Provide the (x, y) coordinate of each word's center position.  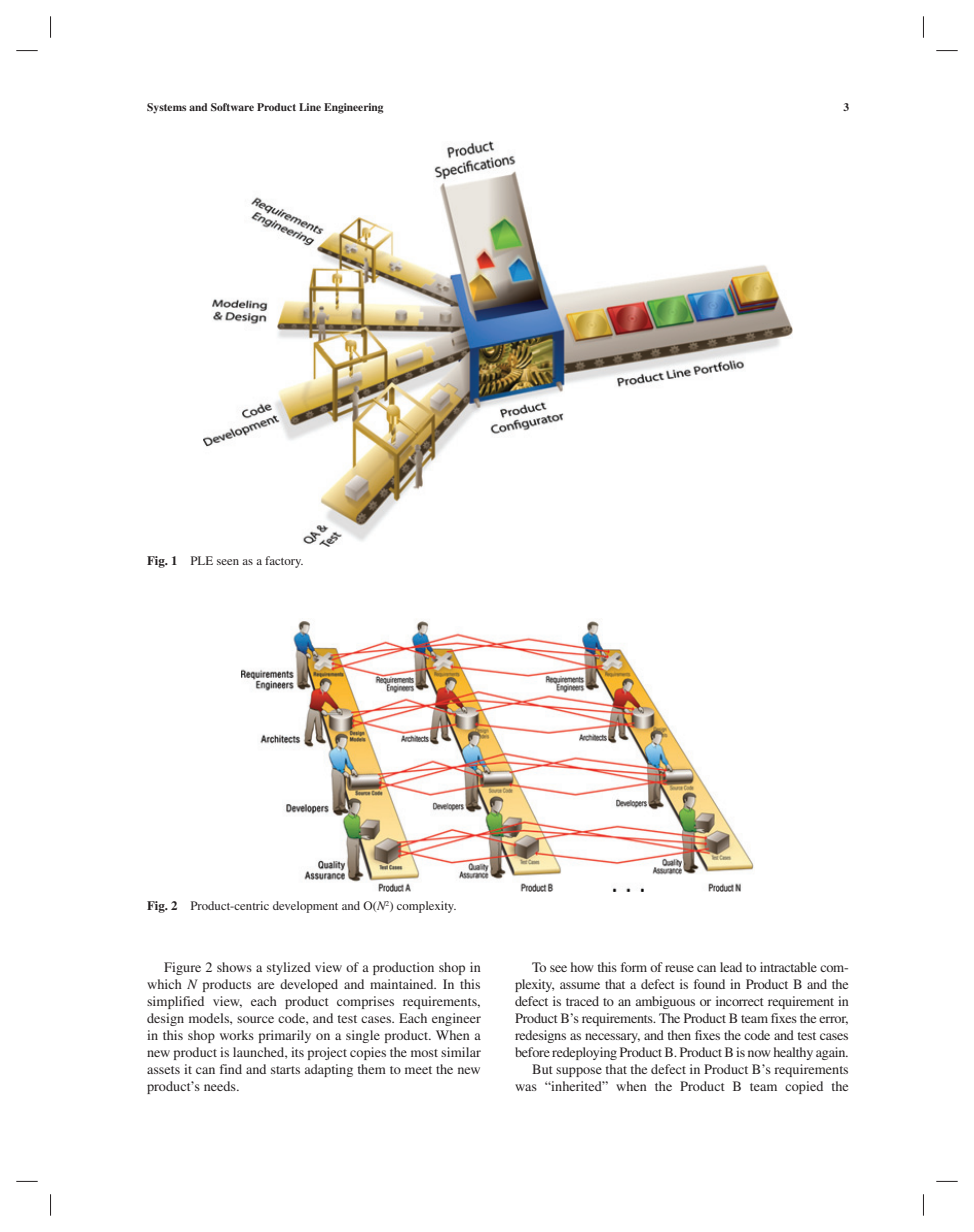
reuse (679, 968)
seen (228, 562)
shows (234, 967)
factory (284, 562)
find (231, 1069)
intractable (788, 967)
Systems (166, 108)
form (634, 967)
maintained (403, 984)
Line (310, 107)
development (305, 907)
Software (232, 107)
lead (731, 967)
